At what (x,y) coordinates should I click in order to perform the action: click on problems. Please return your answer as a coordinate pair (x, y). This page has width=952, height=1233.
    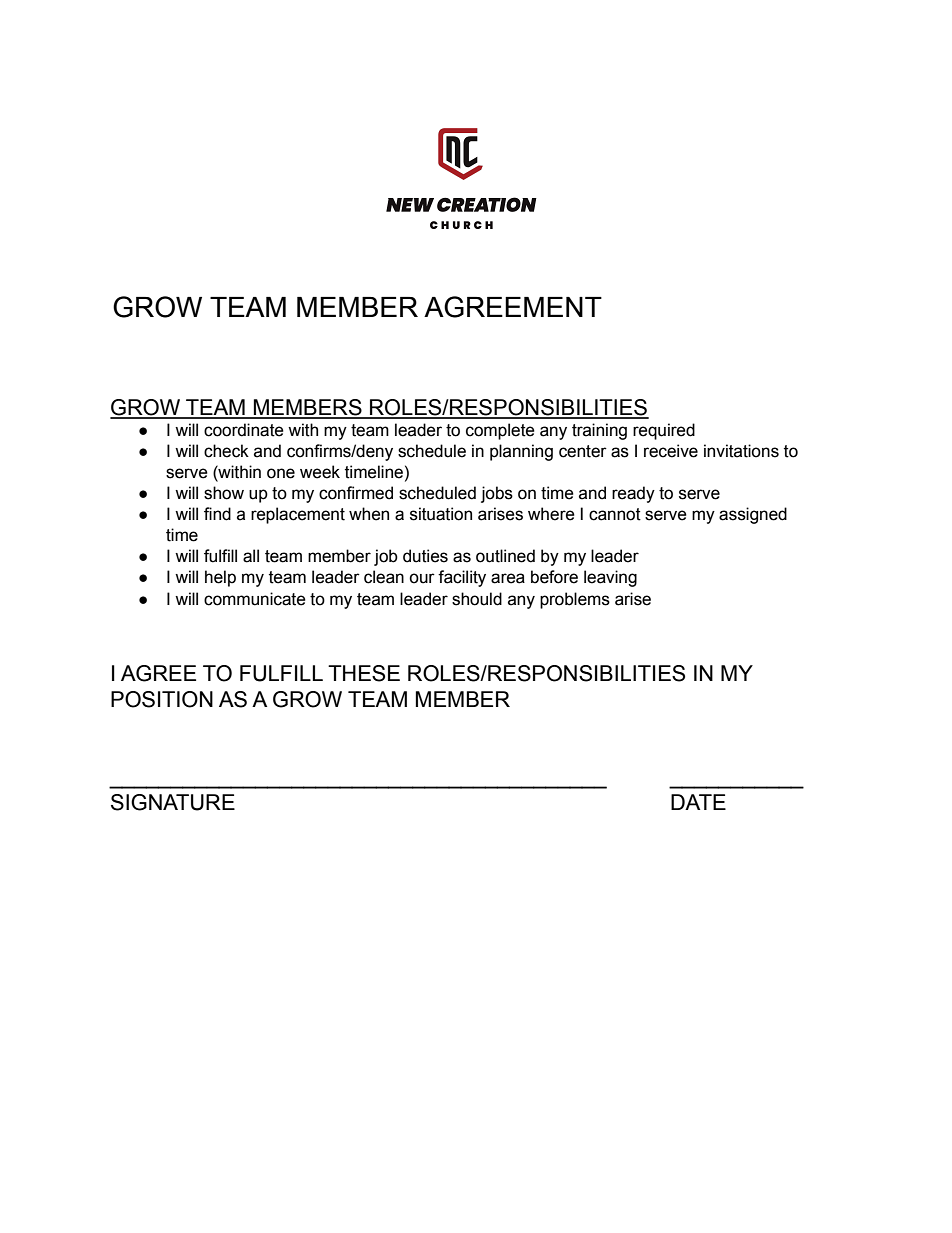
    Looking at the image, I should click on (575, 600).
